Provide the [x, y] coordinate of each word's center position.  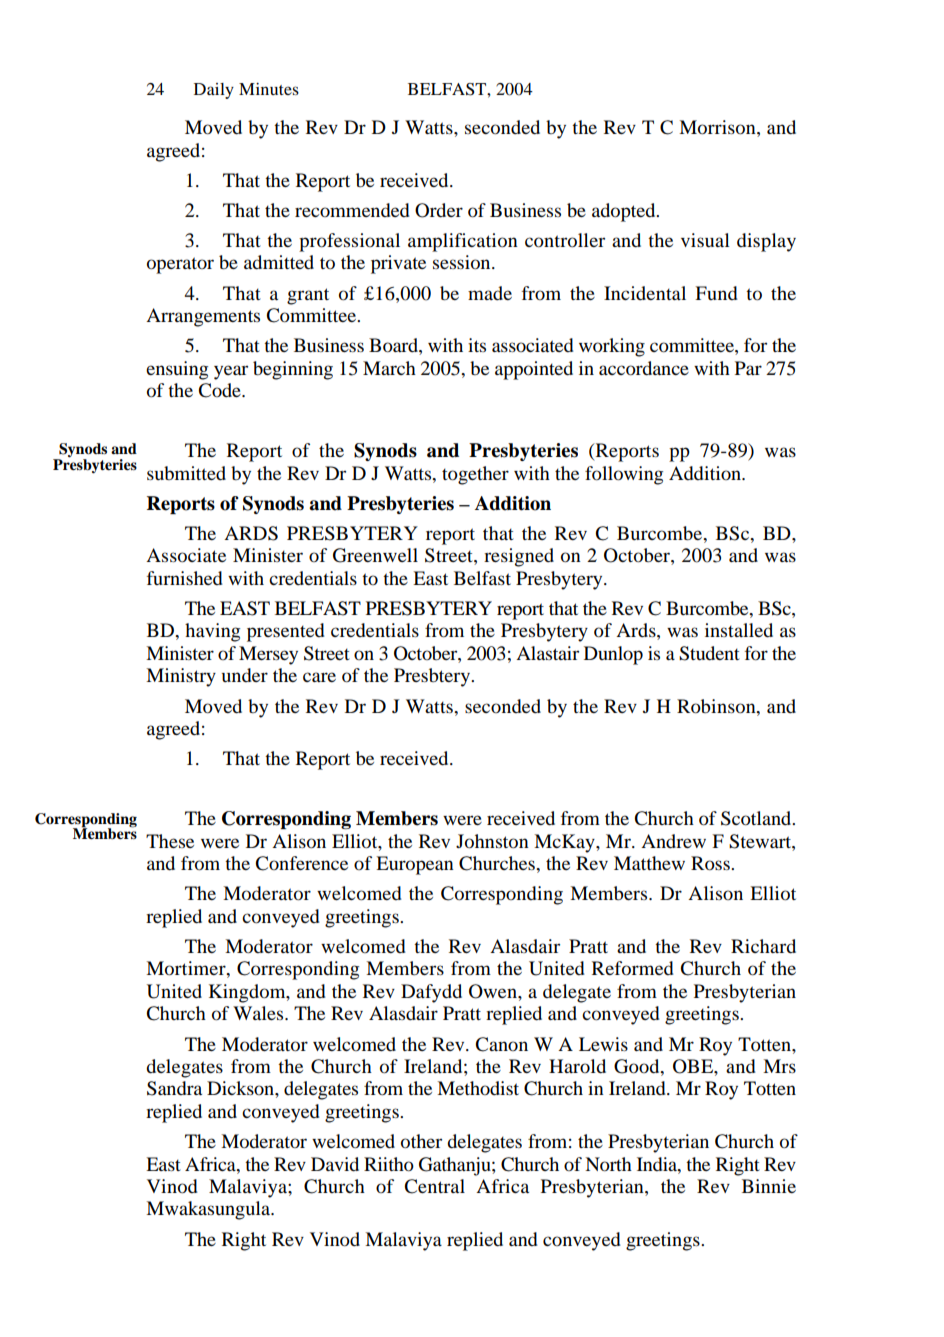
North [608, 1164]
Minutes [269, 89]
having [212, 632]
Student [709, 653]
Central [434, 1186]
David [335, 1164]
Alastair [547, 653]
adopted [625, 212]
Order [439, 210]
